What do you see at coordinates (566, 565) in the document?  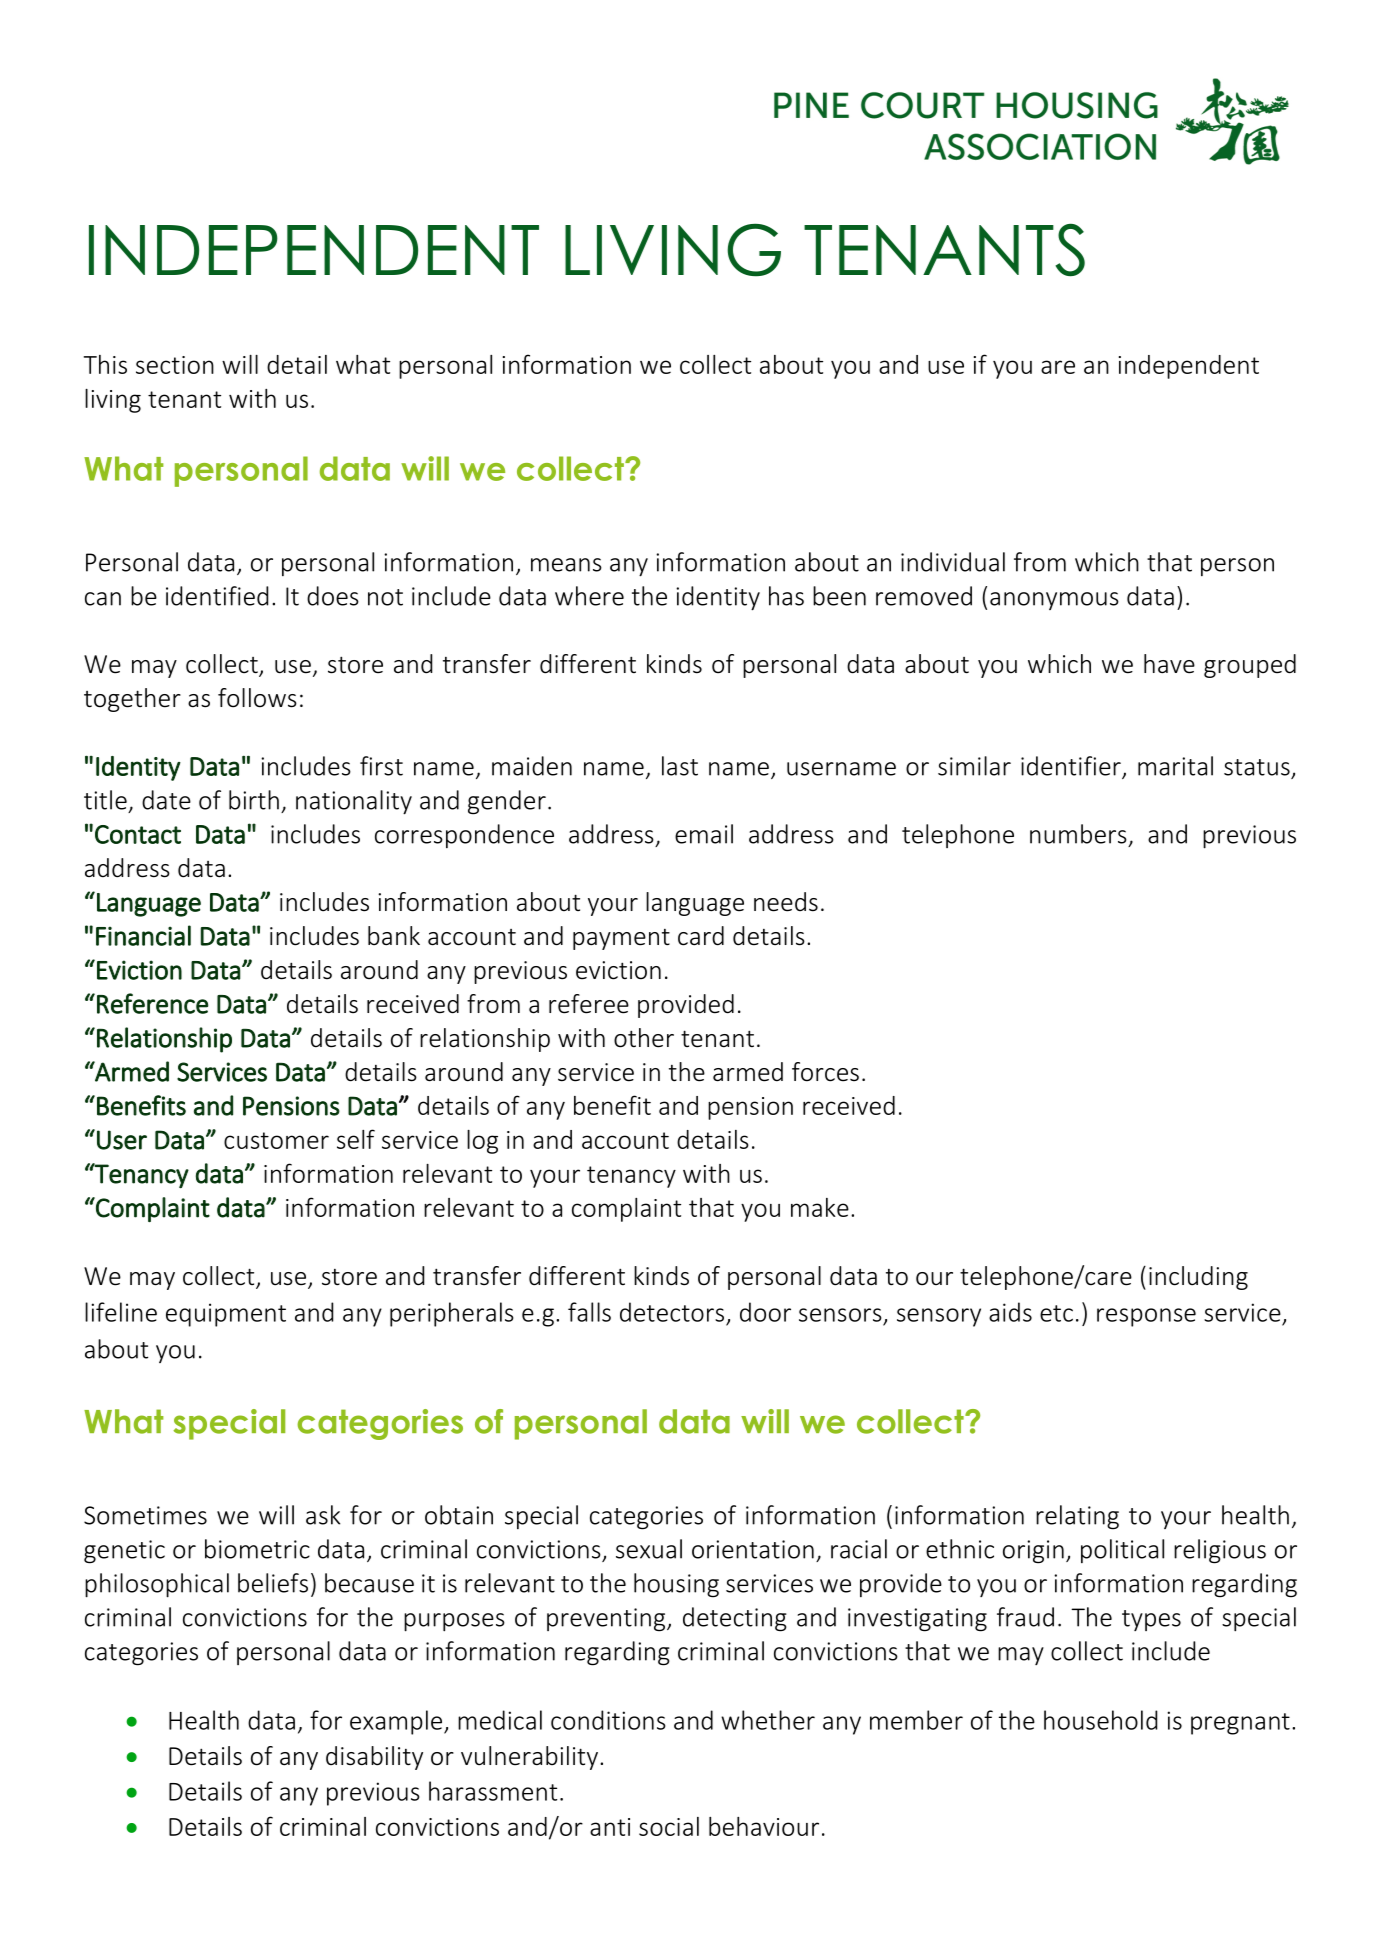 I see `means` at bounding box center [566, 565].
